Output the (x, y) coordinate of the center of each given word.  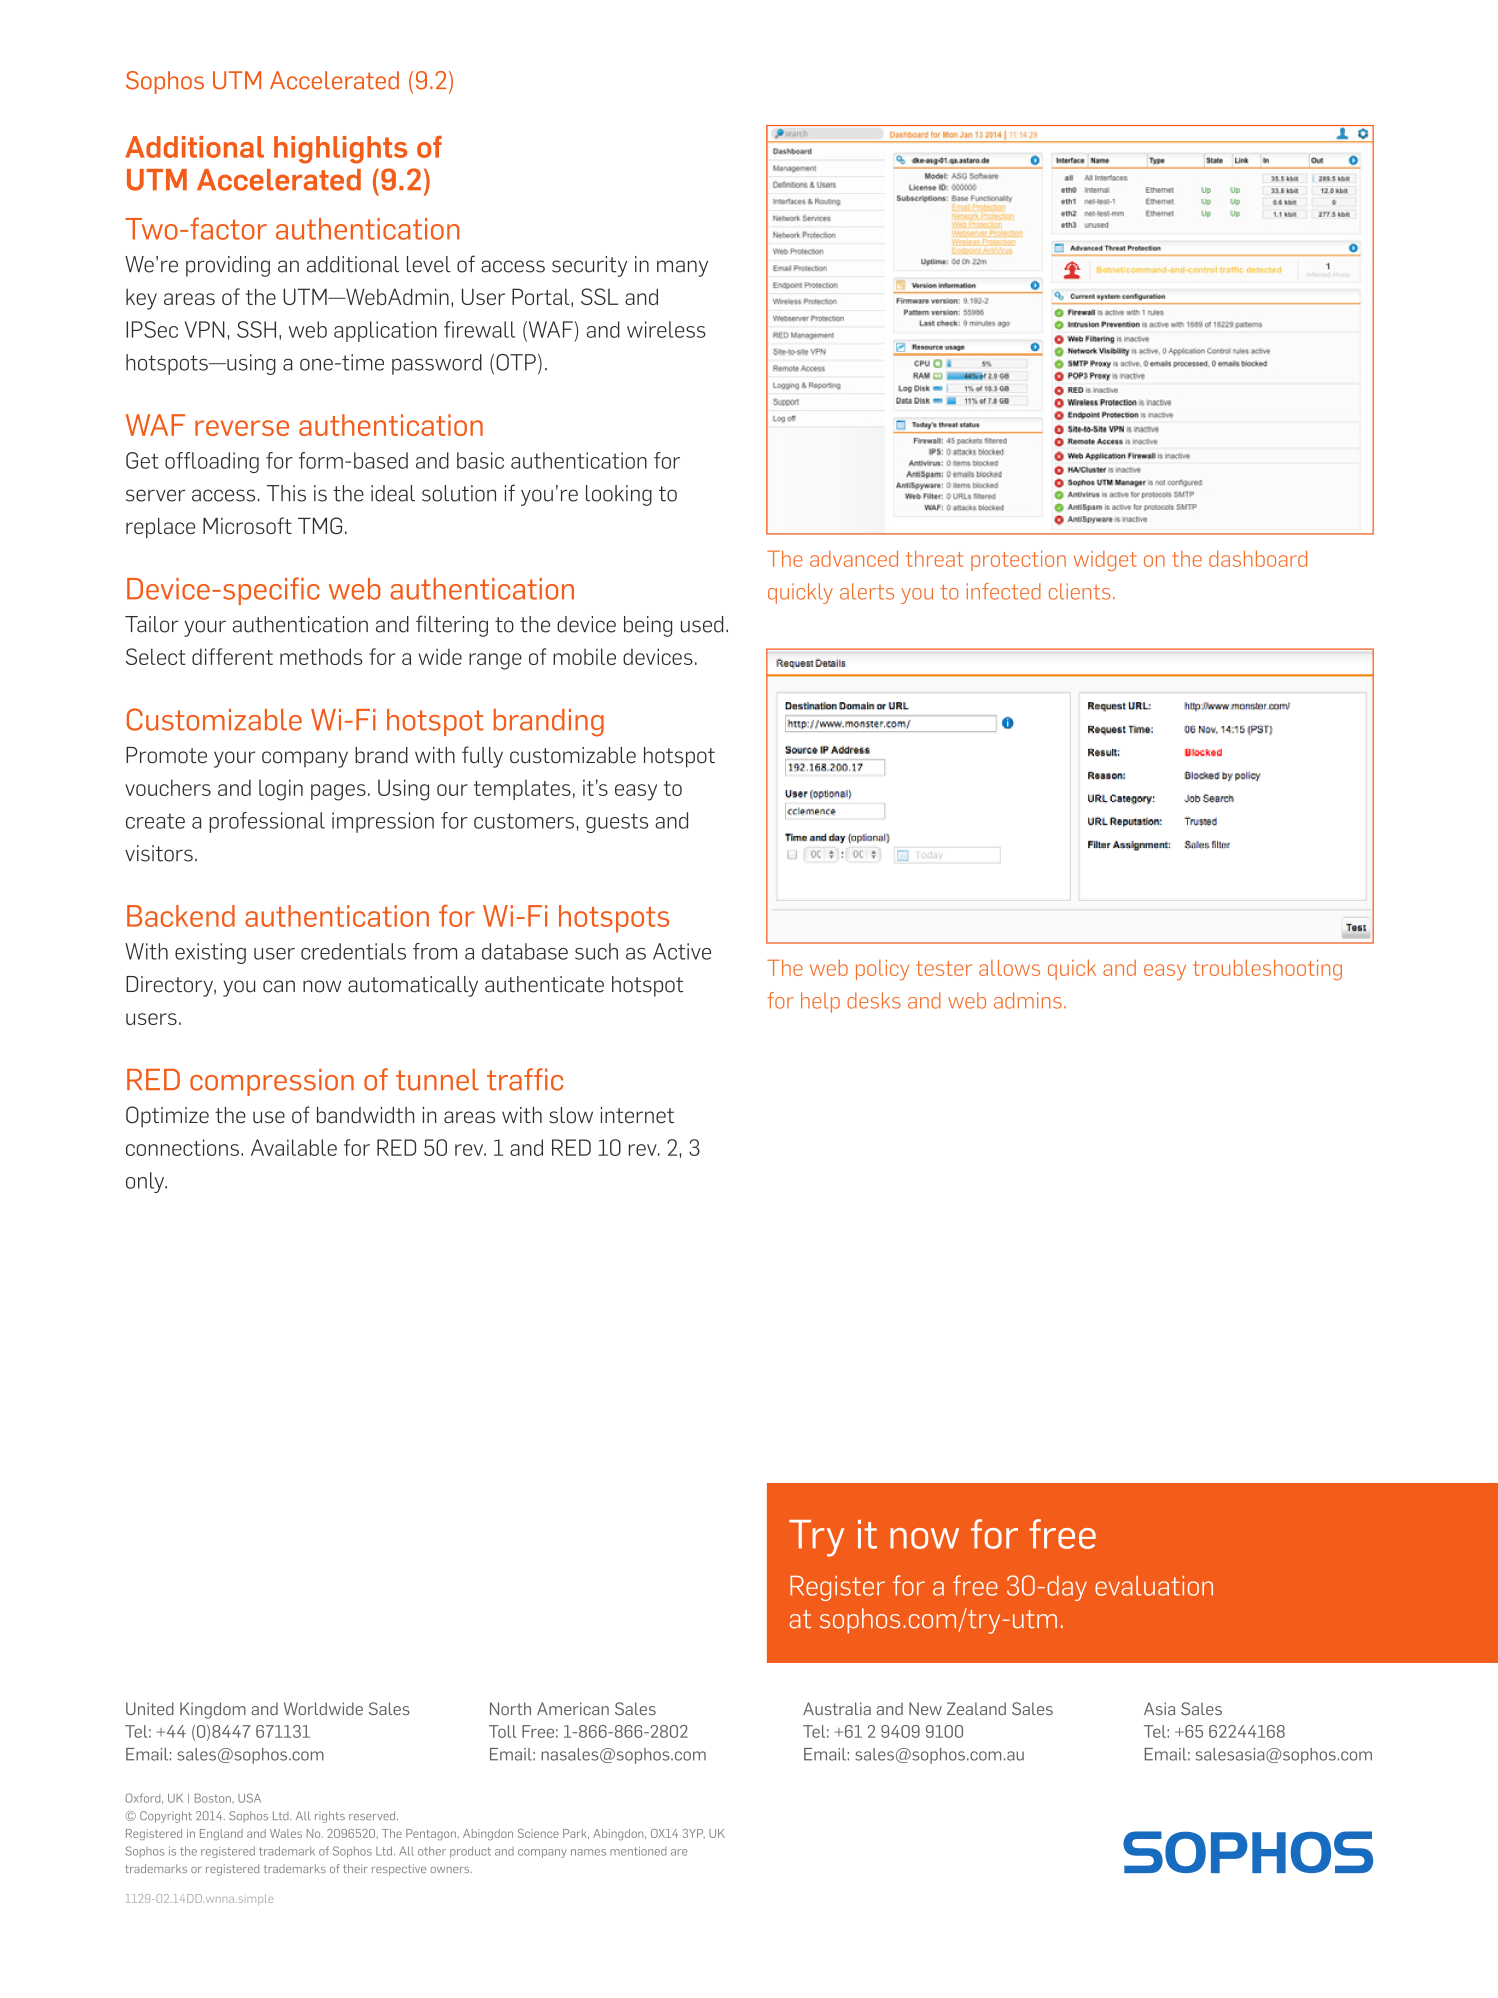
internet (637, 1115)
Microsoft (247, 525)
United (150, 1708)
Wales (286, 1833)
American (573, 1708)
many (682, 268)
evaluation (1154, 1586)
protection (1018, 560)
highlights (341, 150)
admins (1028, 1000)
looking (619, 495)
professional (267, 822)
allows (1009, 967)
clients (1080, 591)
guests (617, 823)
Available (294, 1147)
